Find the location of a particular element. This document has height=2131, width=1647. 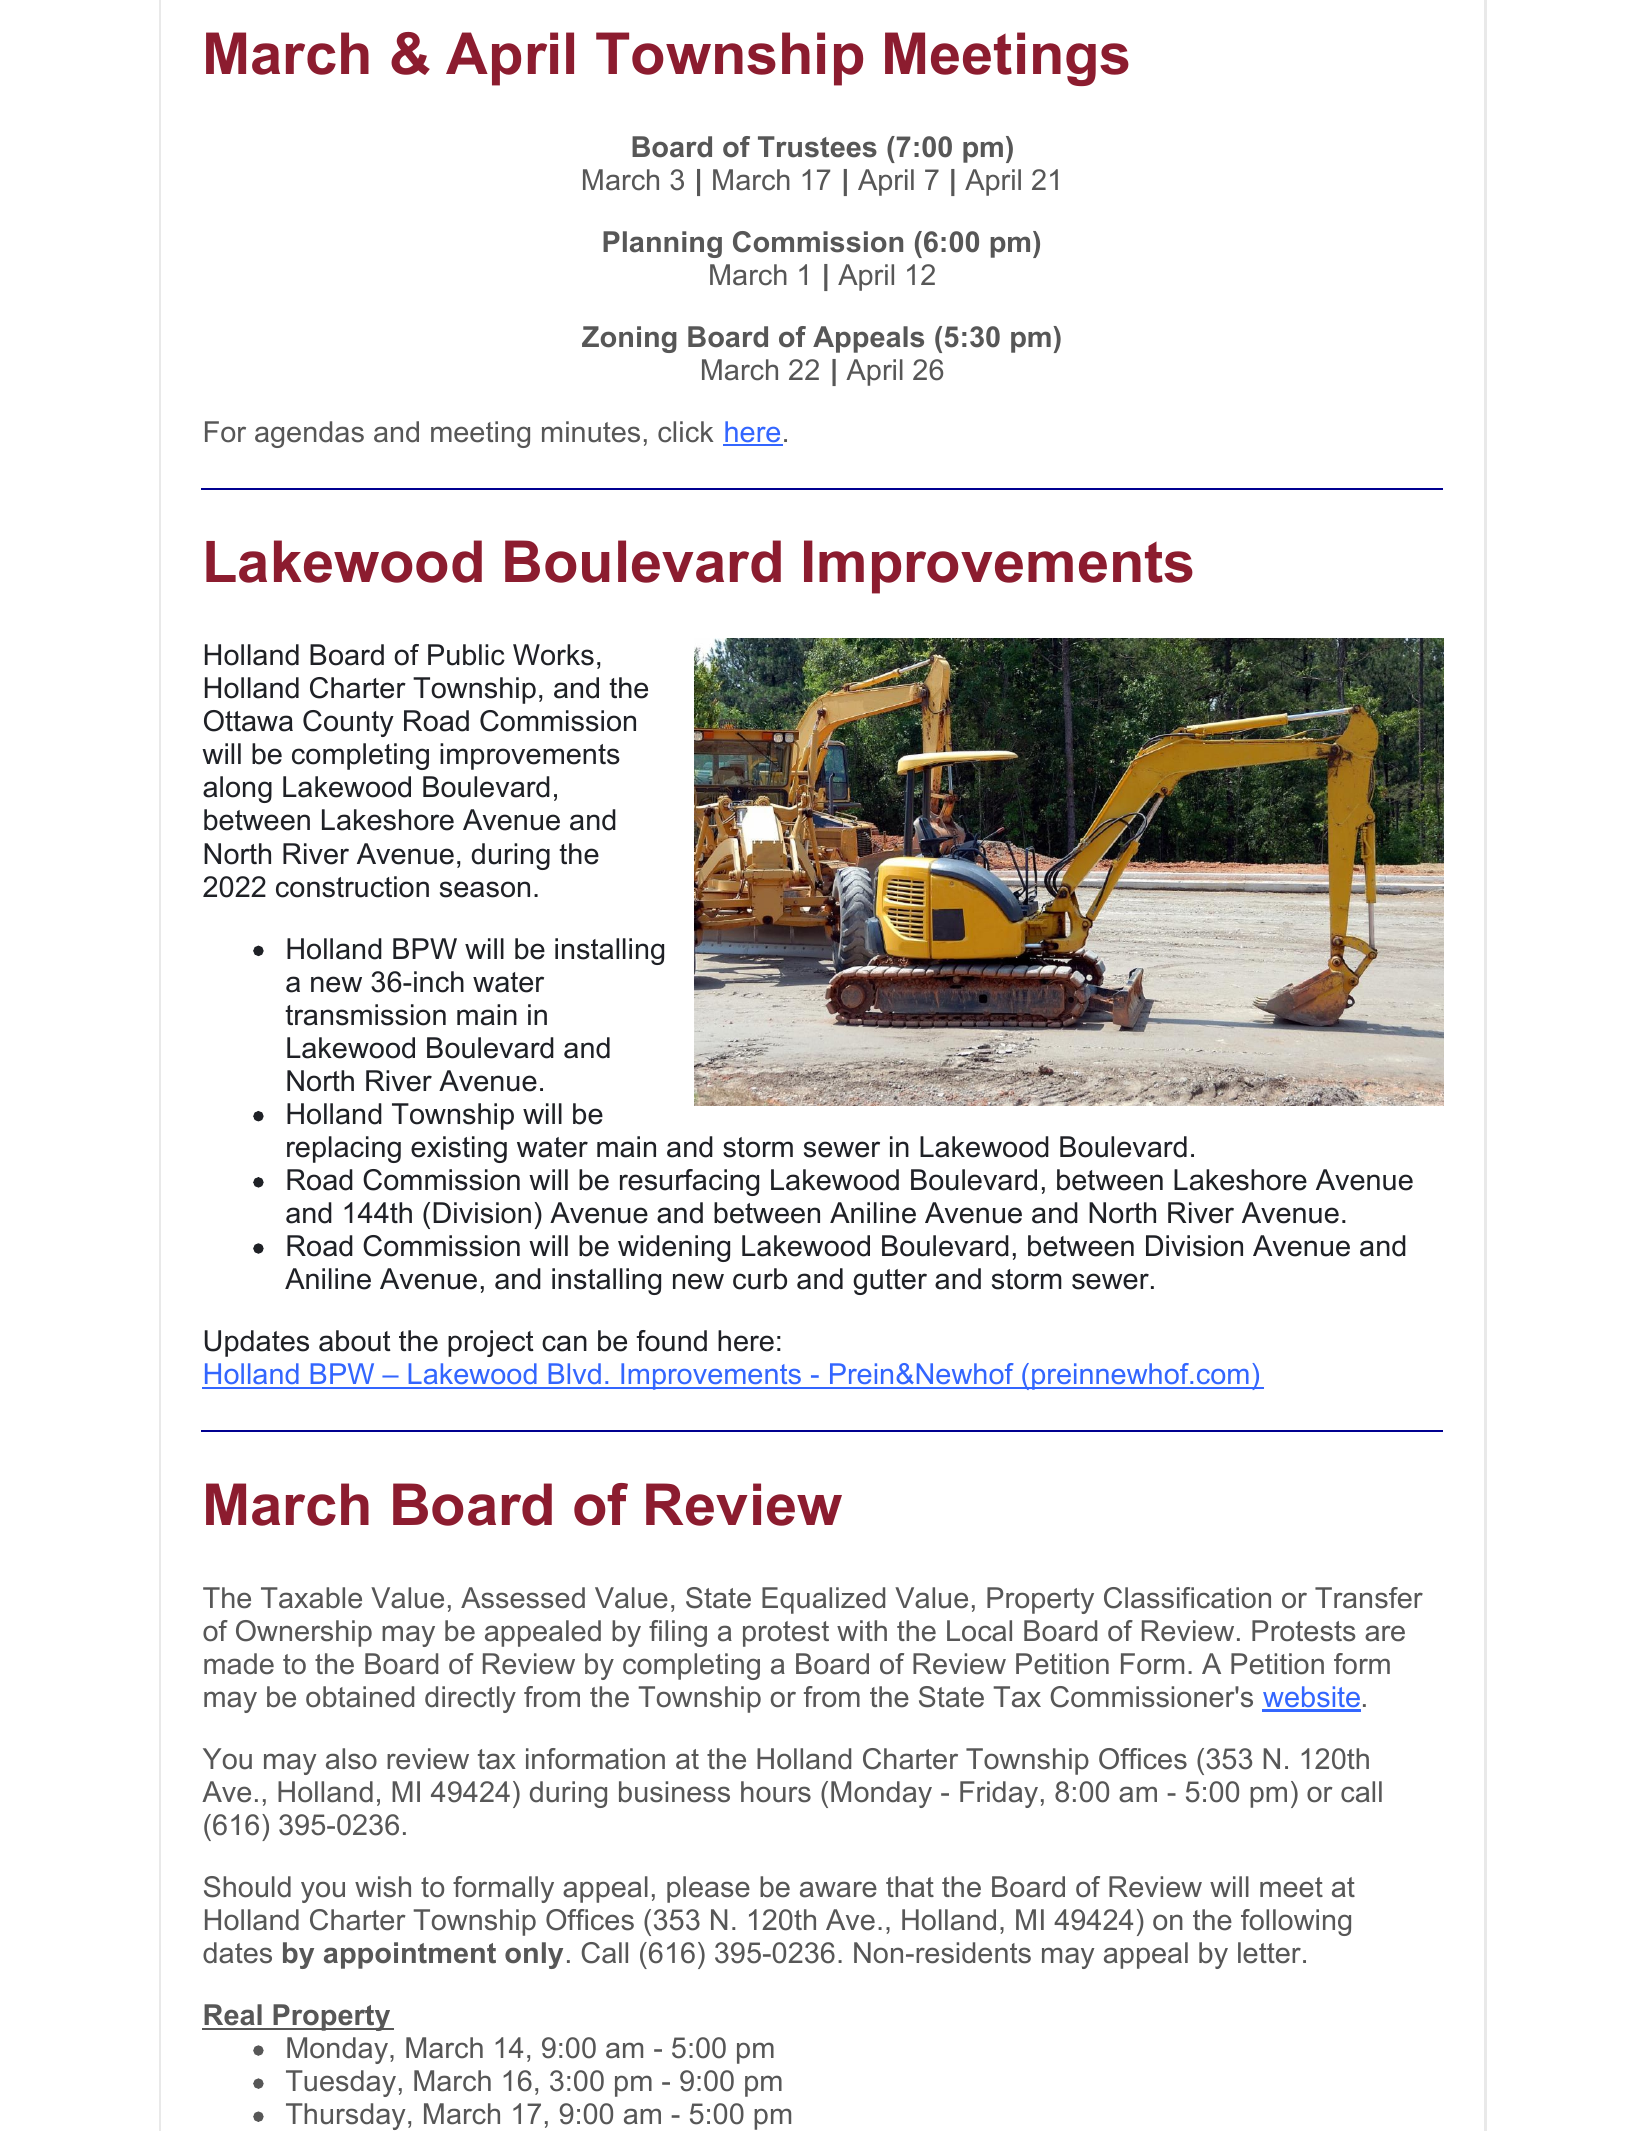

replacing is located at coordinates (344, 1149).
